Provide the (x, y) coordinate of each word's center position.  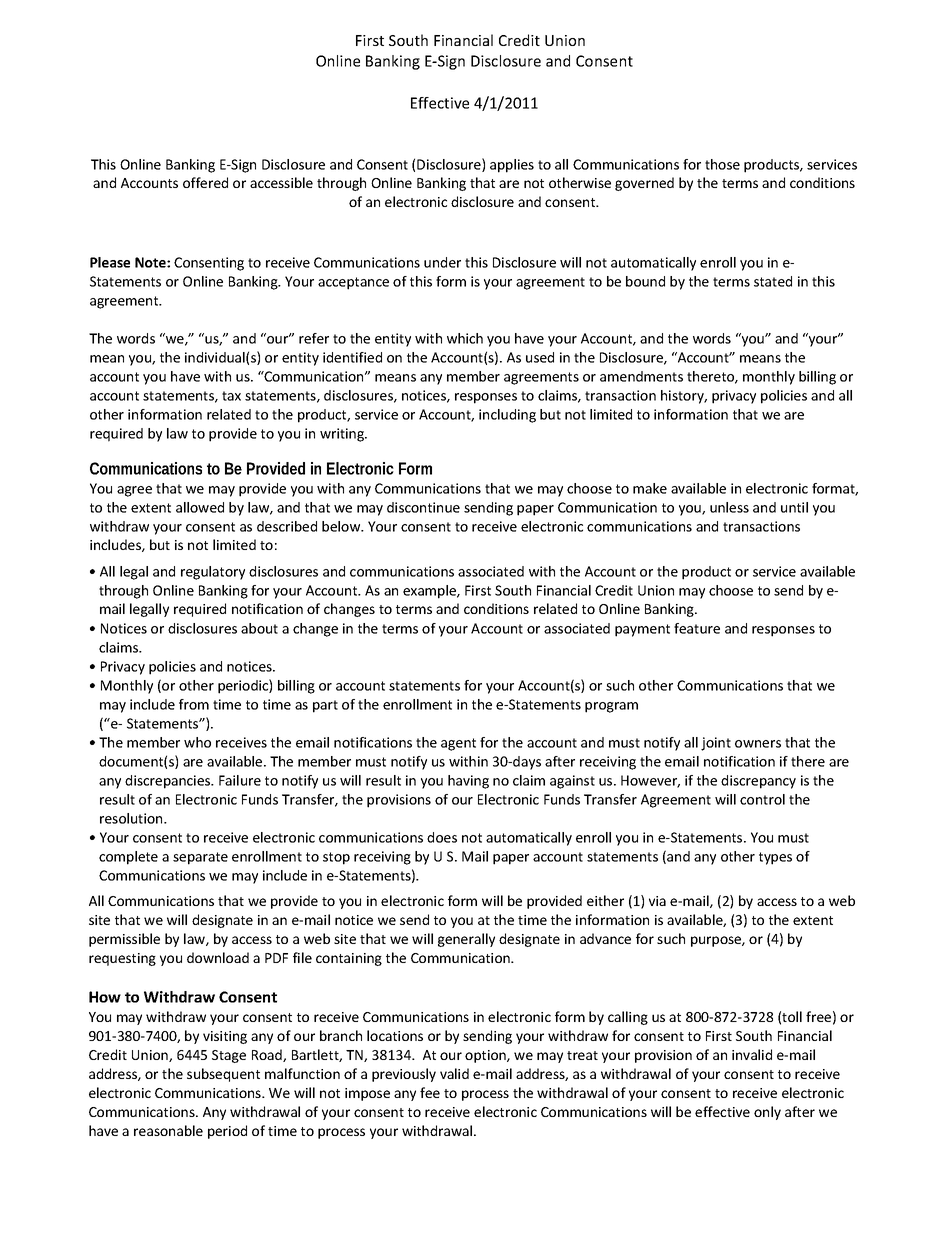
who (197, 742)
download (218, 957)
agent (458, 744)
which (465, 338)
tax (231, 396)
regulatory (213, 573)
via (657, 901)
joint (716, 744)
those (722, 164)
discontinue (423, 507)
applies (512, 166)
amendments (641, 376)
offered (205, 182)
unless (729, 507)
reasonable (168, 1130)
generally (466, 940)
